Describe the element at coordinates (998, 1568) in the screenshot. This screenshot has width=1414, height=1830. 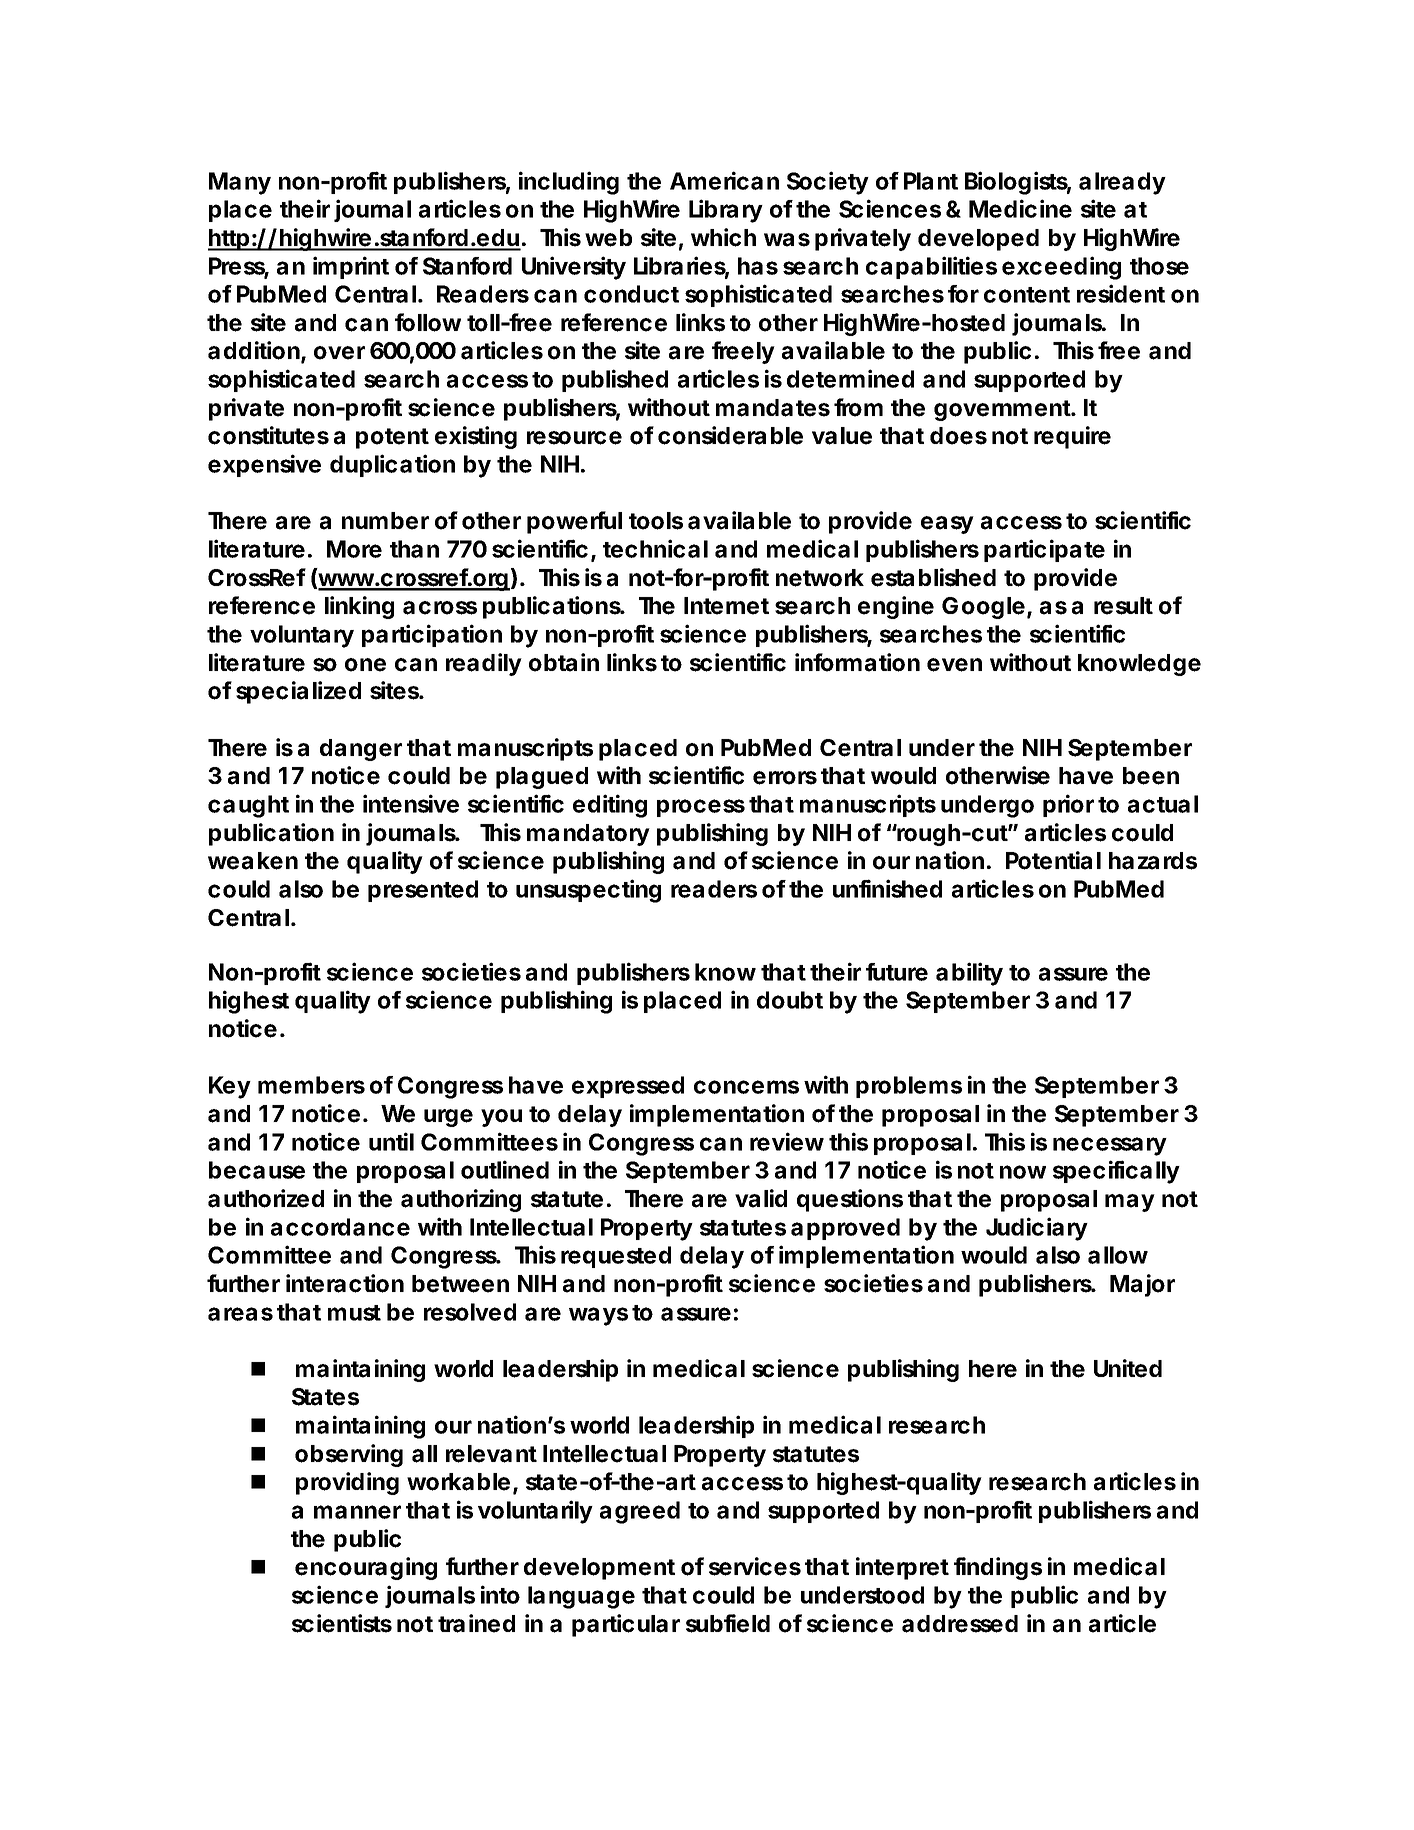
I see `findings` at that location.
